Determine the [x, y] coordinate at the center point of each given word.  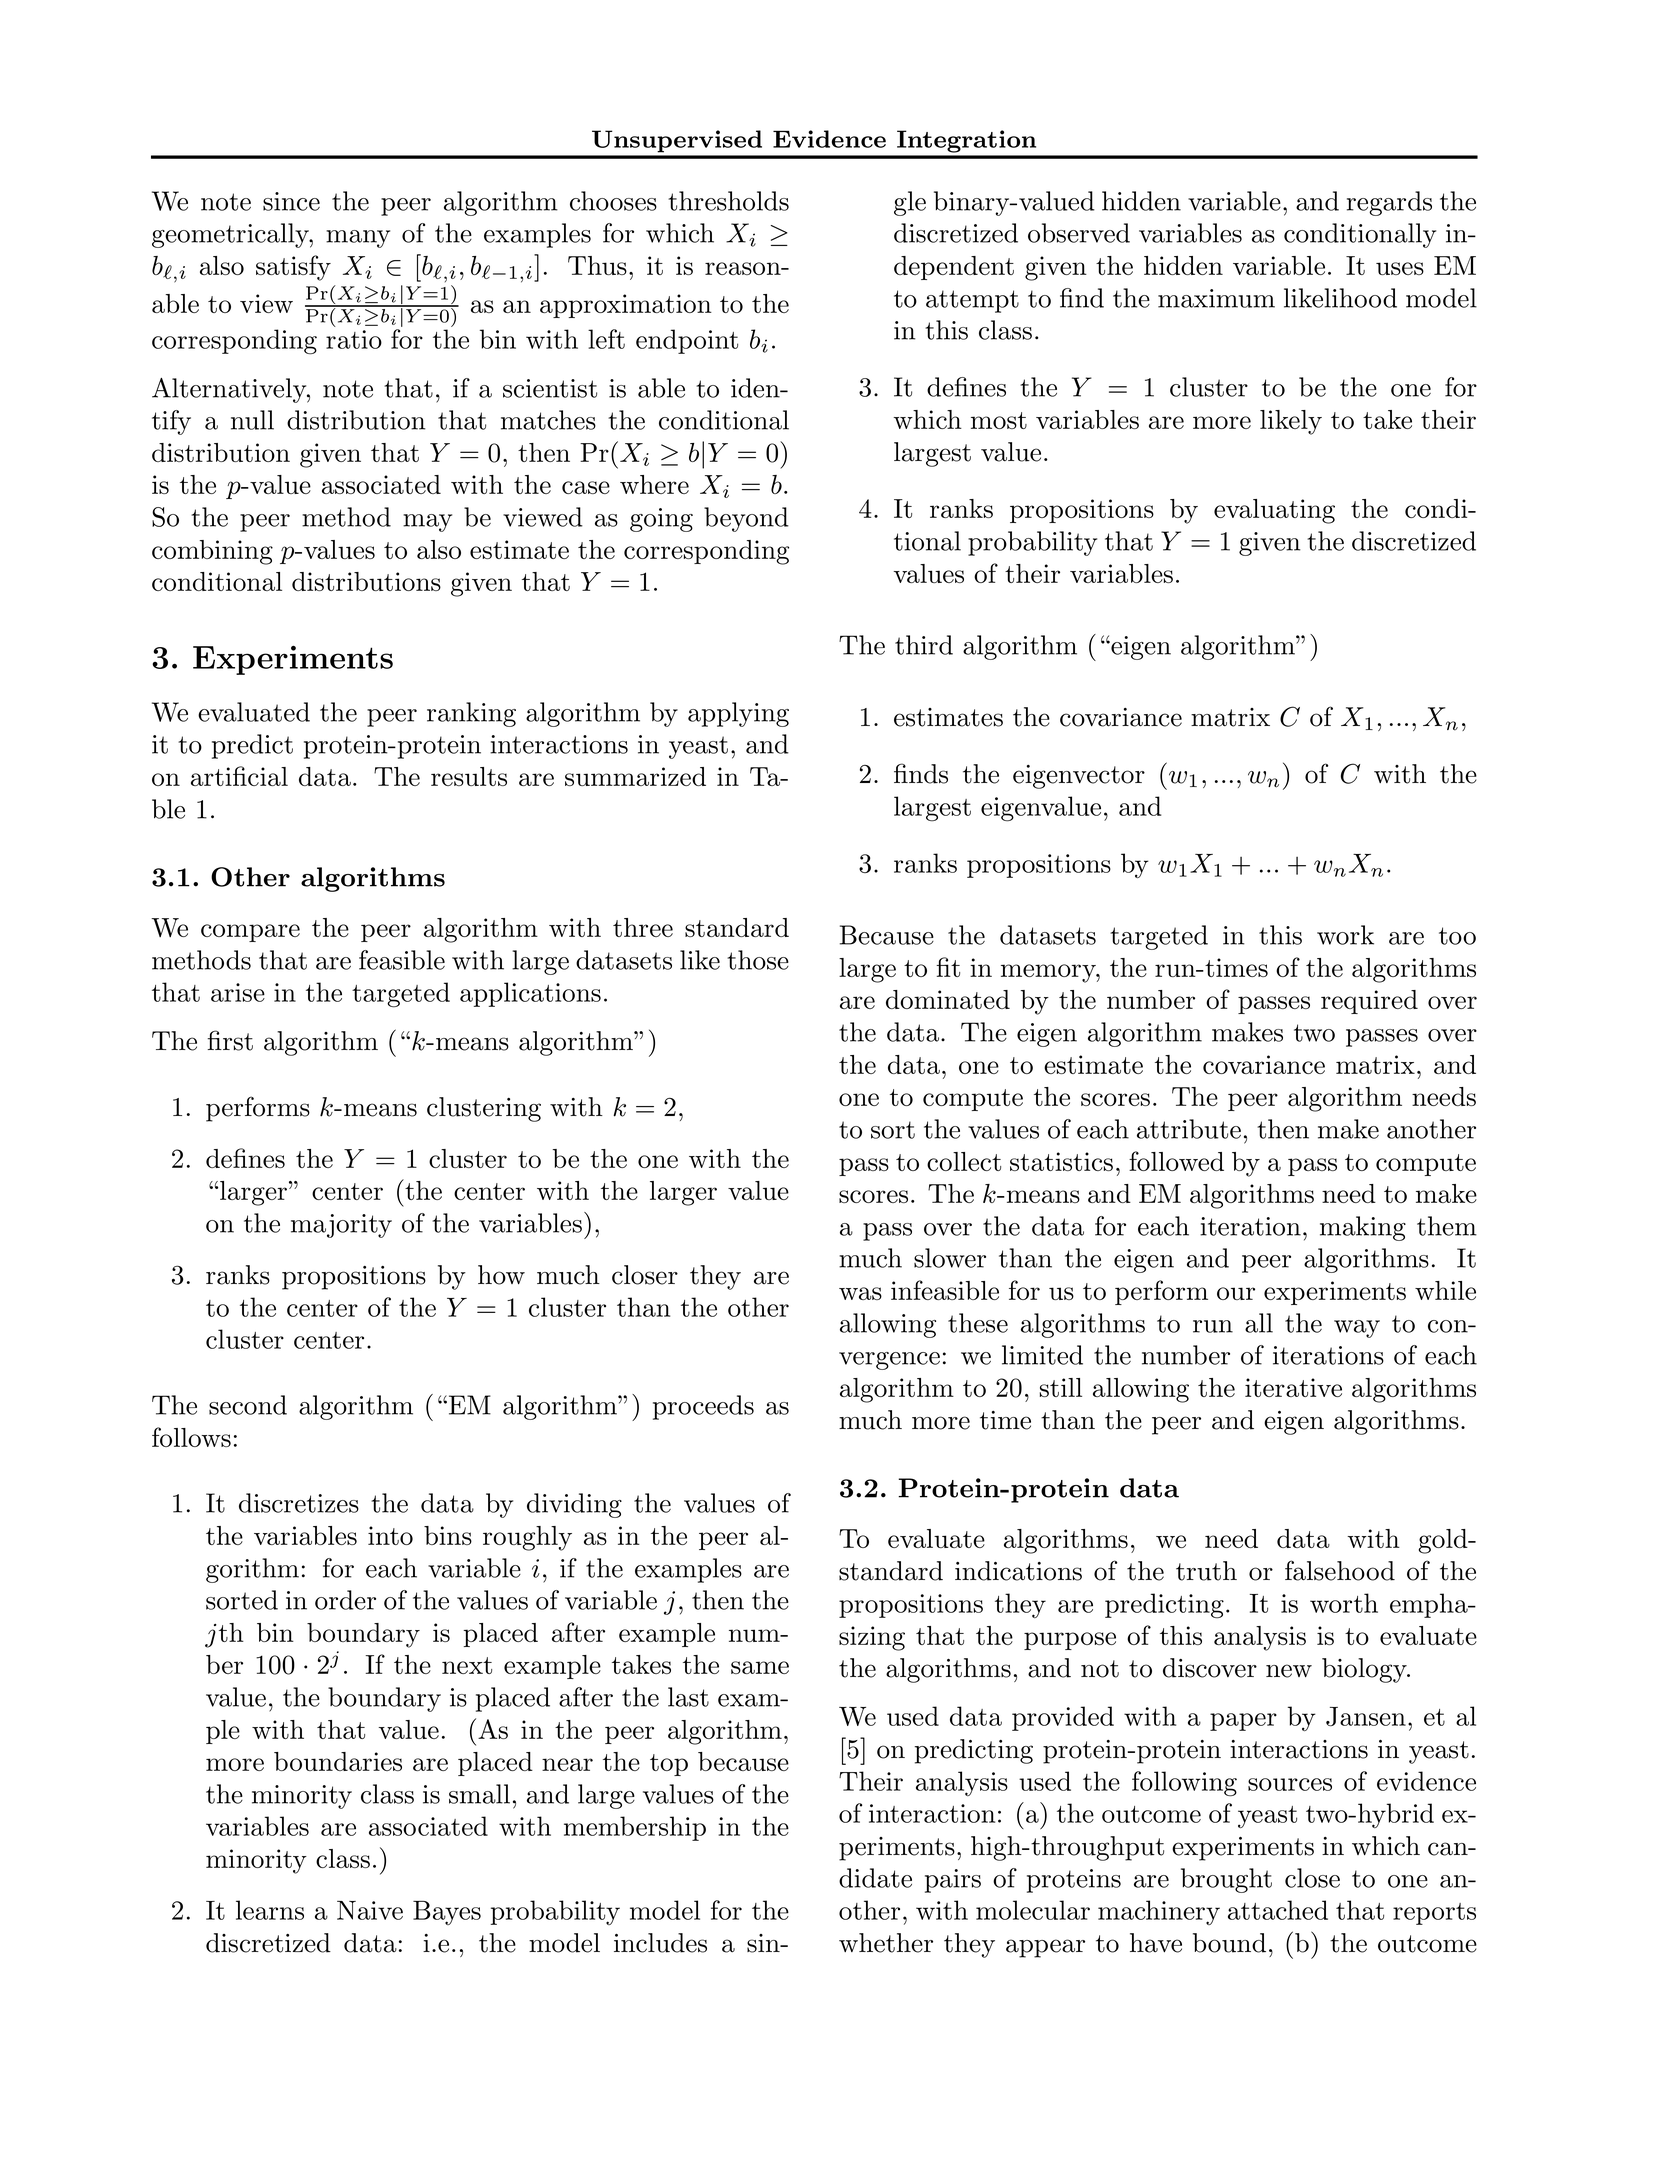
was [860, 1293]
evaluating [1274, 511]
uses [1400, 268]
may [427, 523]
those [758, 960]
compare [250, 933]
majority [341, 1226]
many [358, 239]
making [1363, 1228]
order [345, 1600]
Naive [370, 1910]
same [760, 1667]
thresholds [728, 201]
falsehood [1340, 1570]
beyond [746, 519]
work [1345, 935]
